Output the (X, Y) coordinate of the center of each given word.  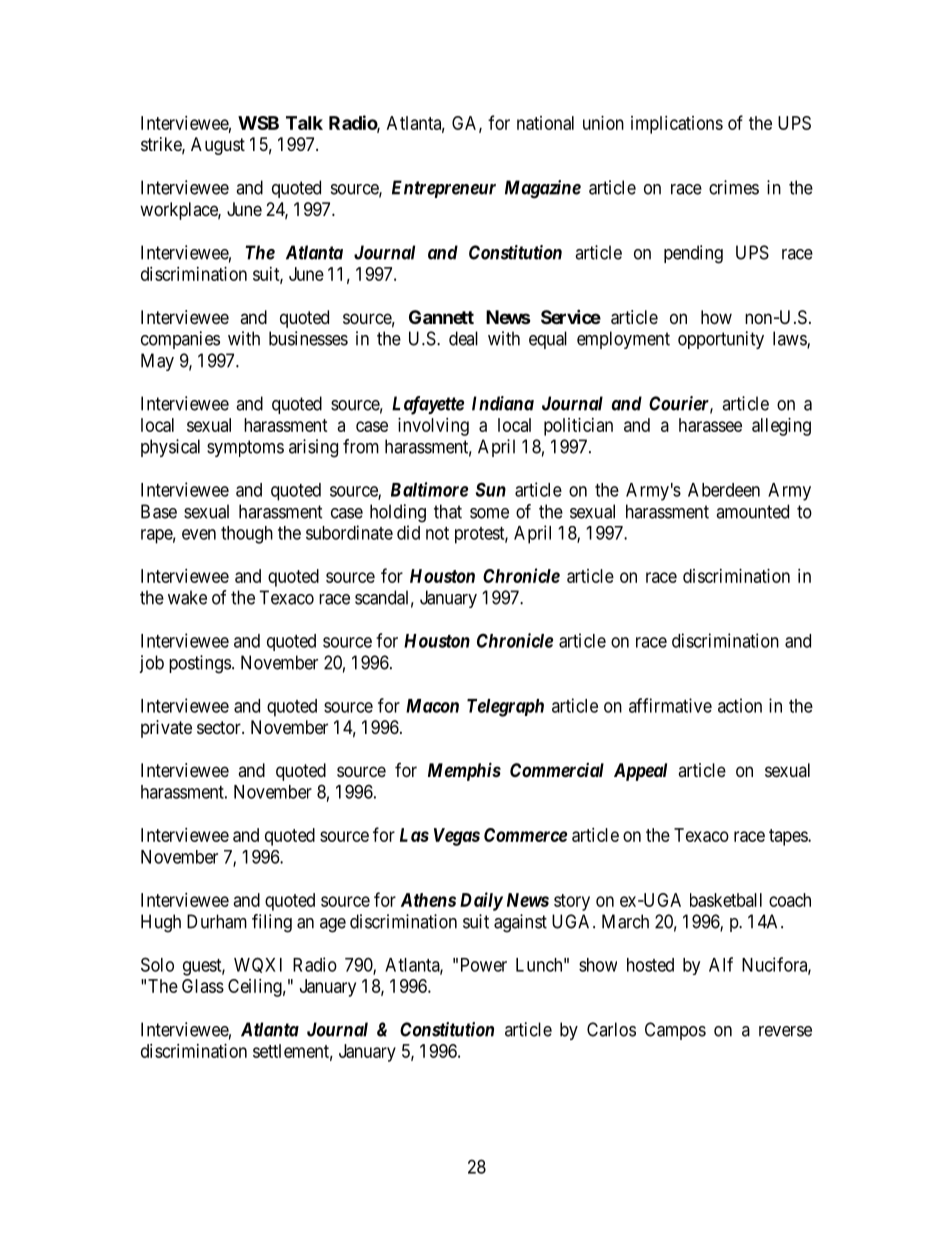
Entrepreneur (444, 189)
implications (677, 125)
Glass (203, 986)
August (218, 146)
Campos (675, 1031)
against (520, 923)
